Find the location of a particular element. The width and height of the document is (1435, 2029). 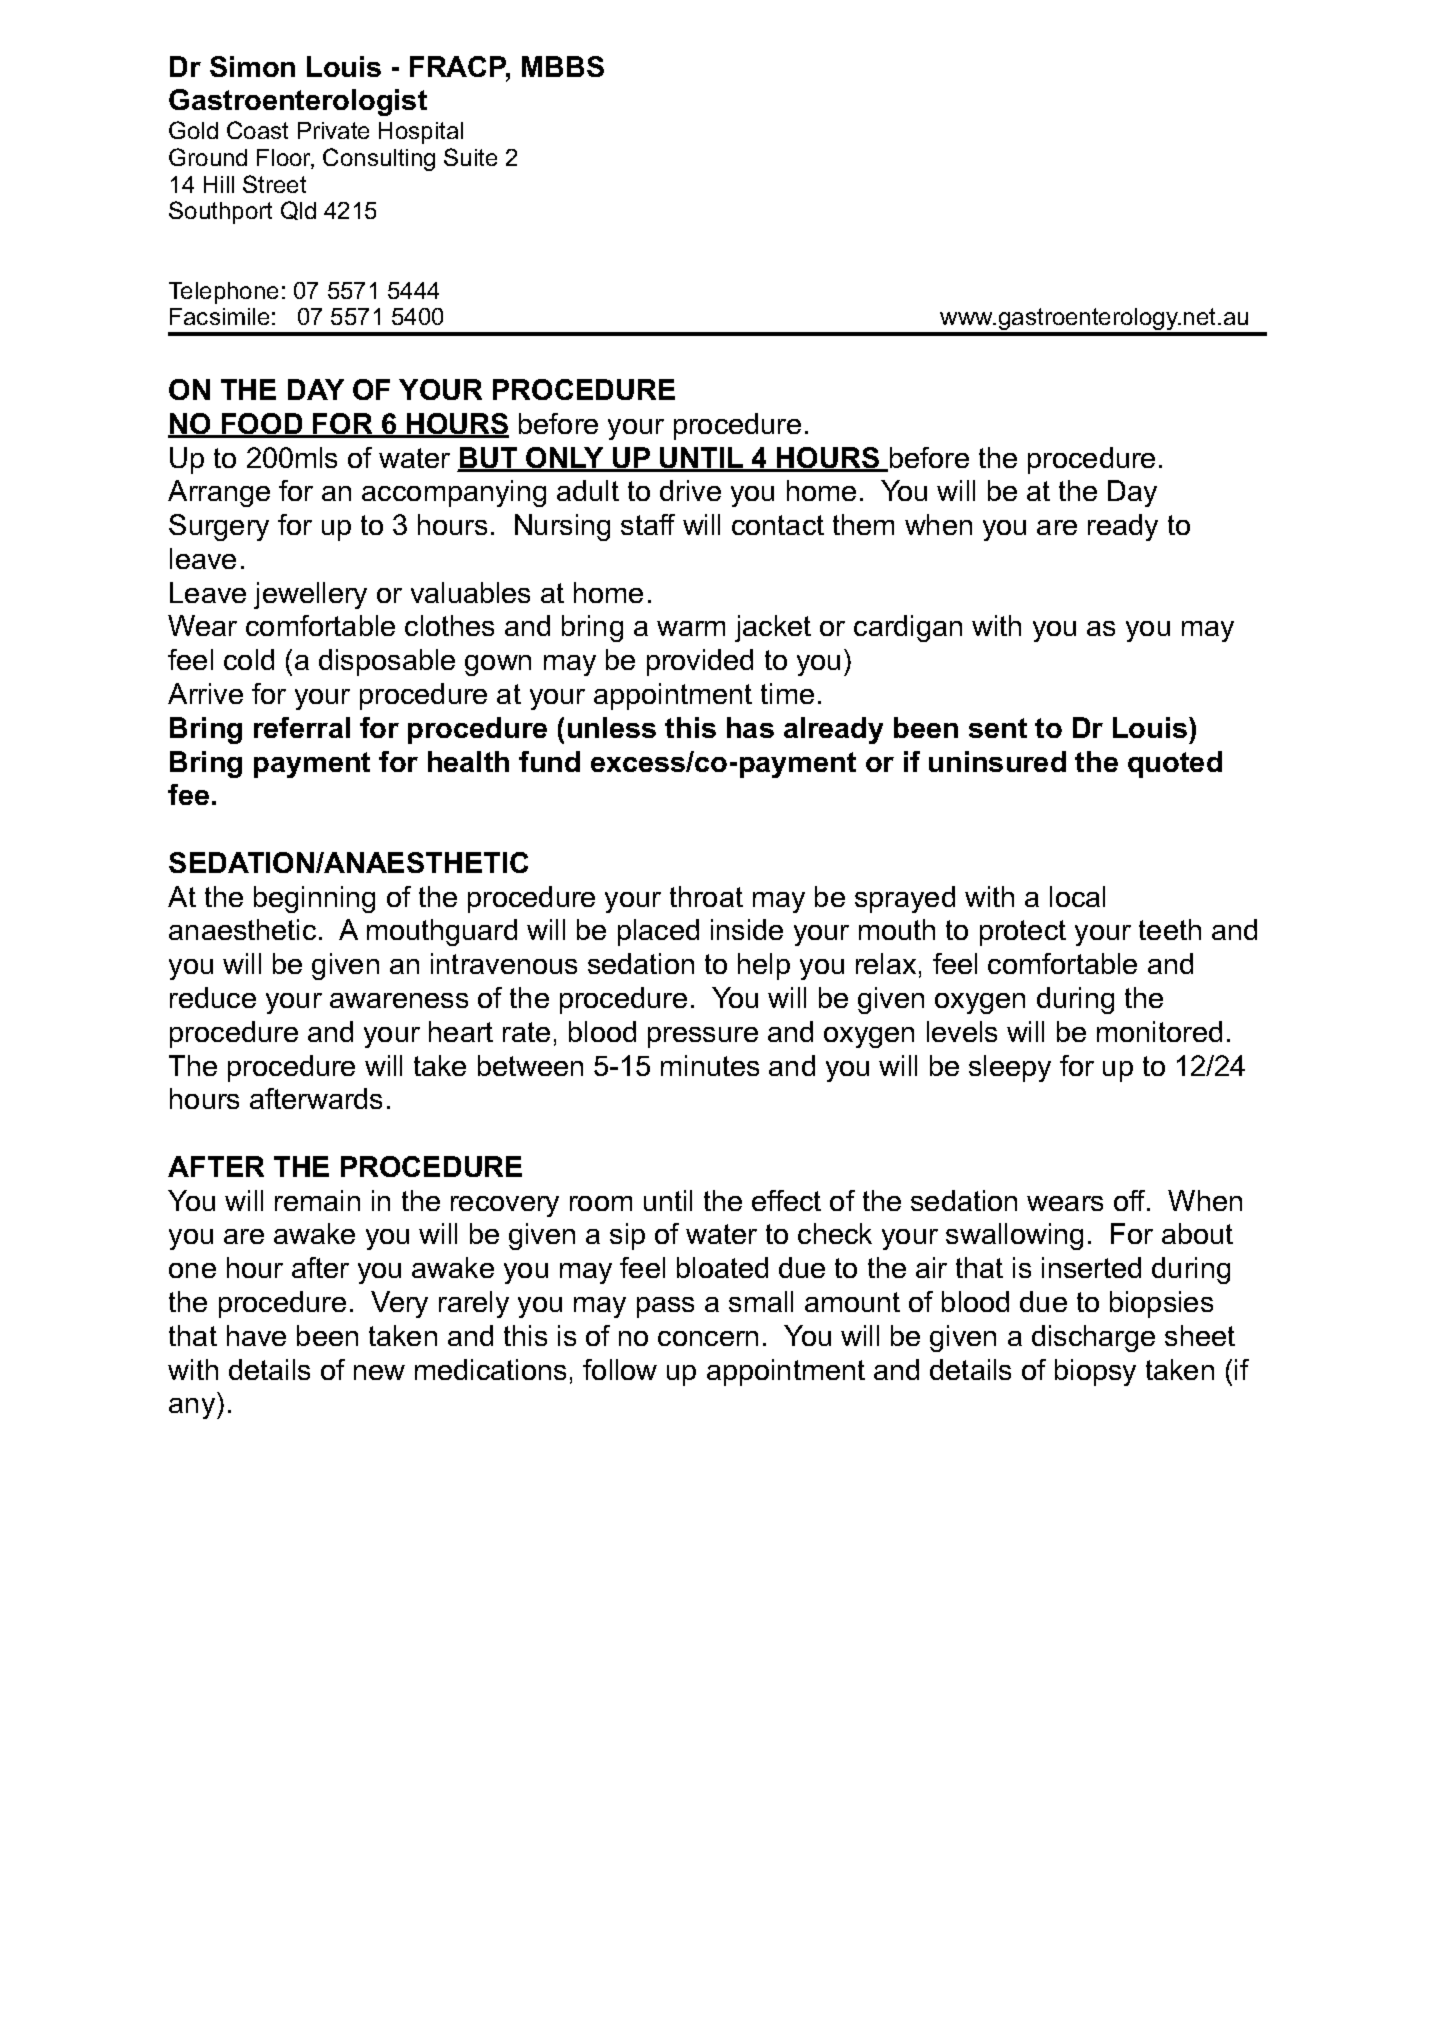

drive is located at coordinates (690, 490).
